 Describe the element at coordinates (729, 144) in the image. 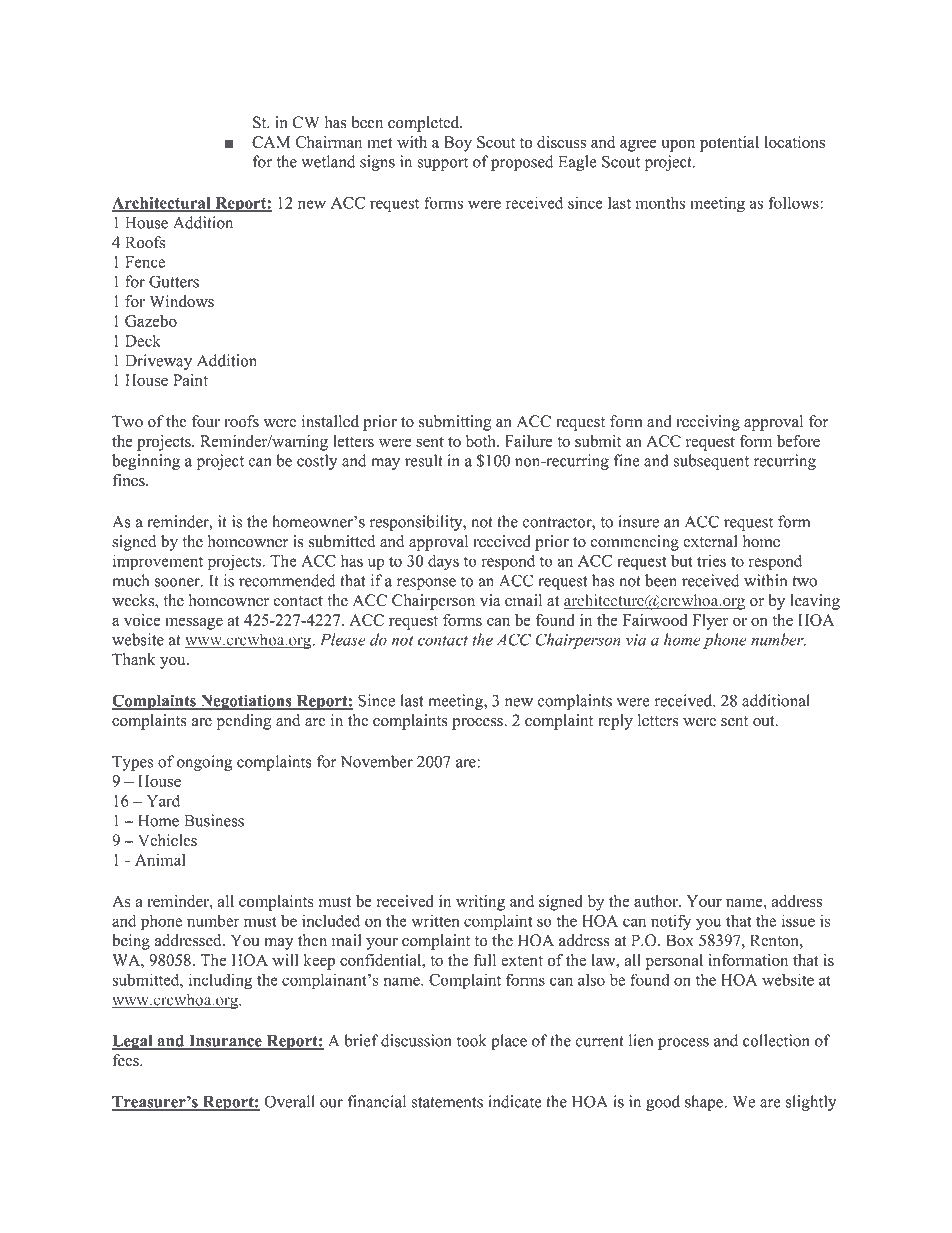

I see `potential` at that location.
